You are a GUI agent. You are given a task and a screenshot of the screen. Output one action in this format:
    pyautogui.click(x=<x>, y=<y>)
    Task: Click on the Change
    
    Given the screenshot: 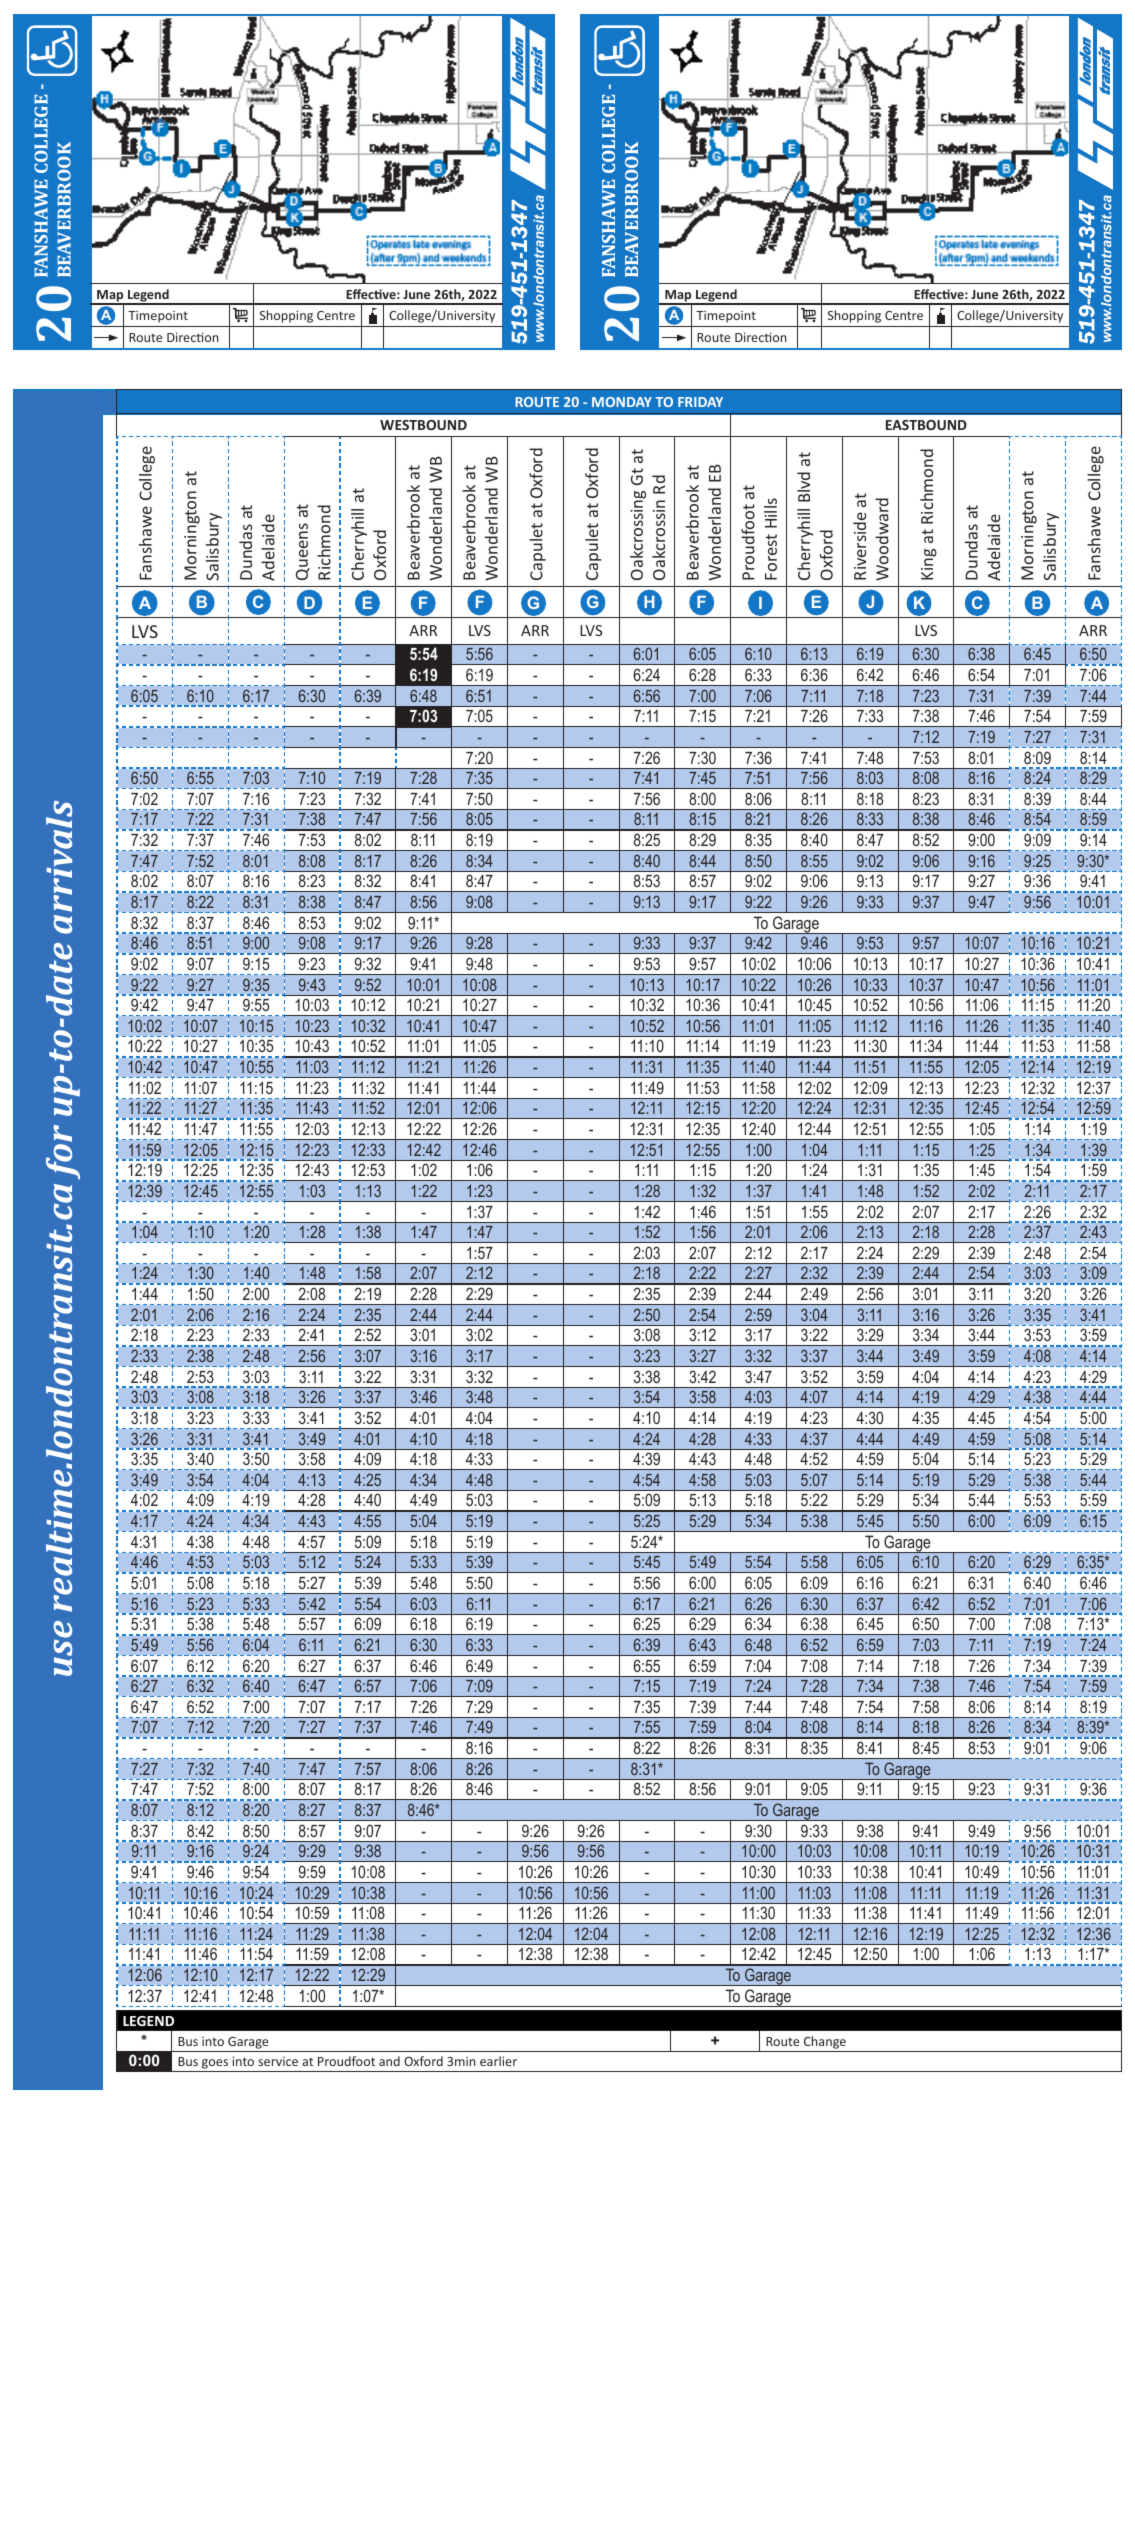 What is the action you would take?
    pyautogui.click(x=825, y=2042)
